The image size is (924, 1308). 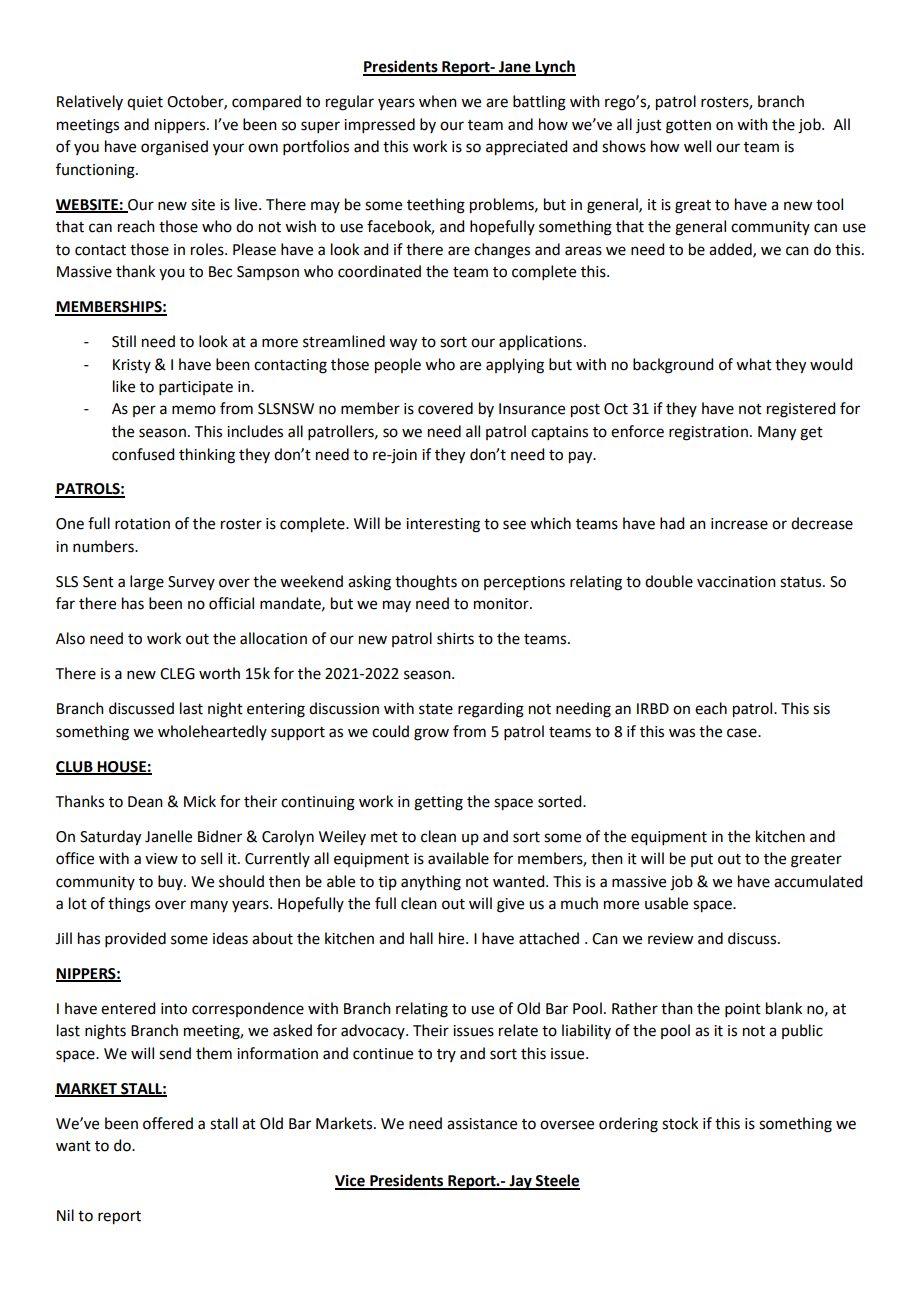 What do you see at coordinates (145, 103) in the screenshot?
I see `quiet` at bounding box center [145, 103].
